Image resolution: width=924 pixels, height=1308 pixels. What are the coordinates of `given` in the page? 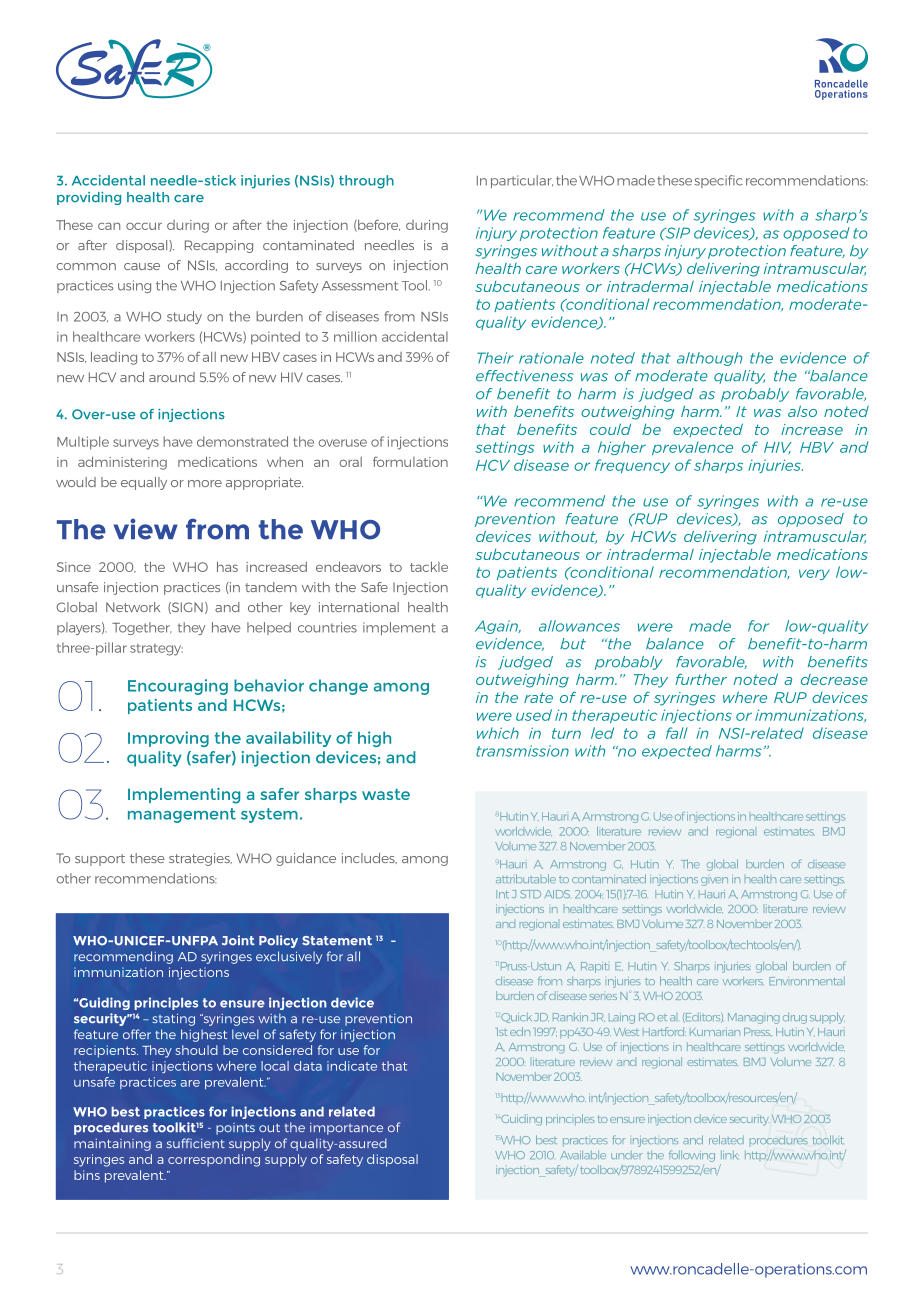 It's located at (714, 881).
